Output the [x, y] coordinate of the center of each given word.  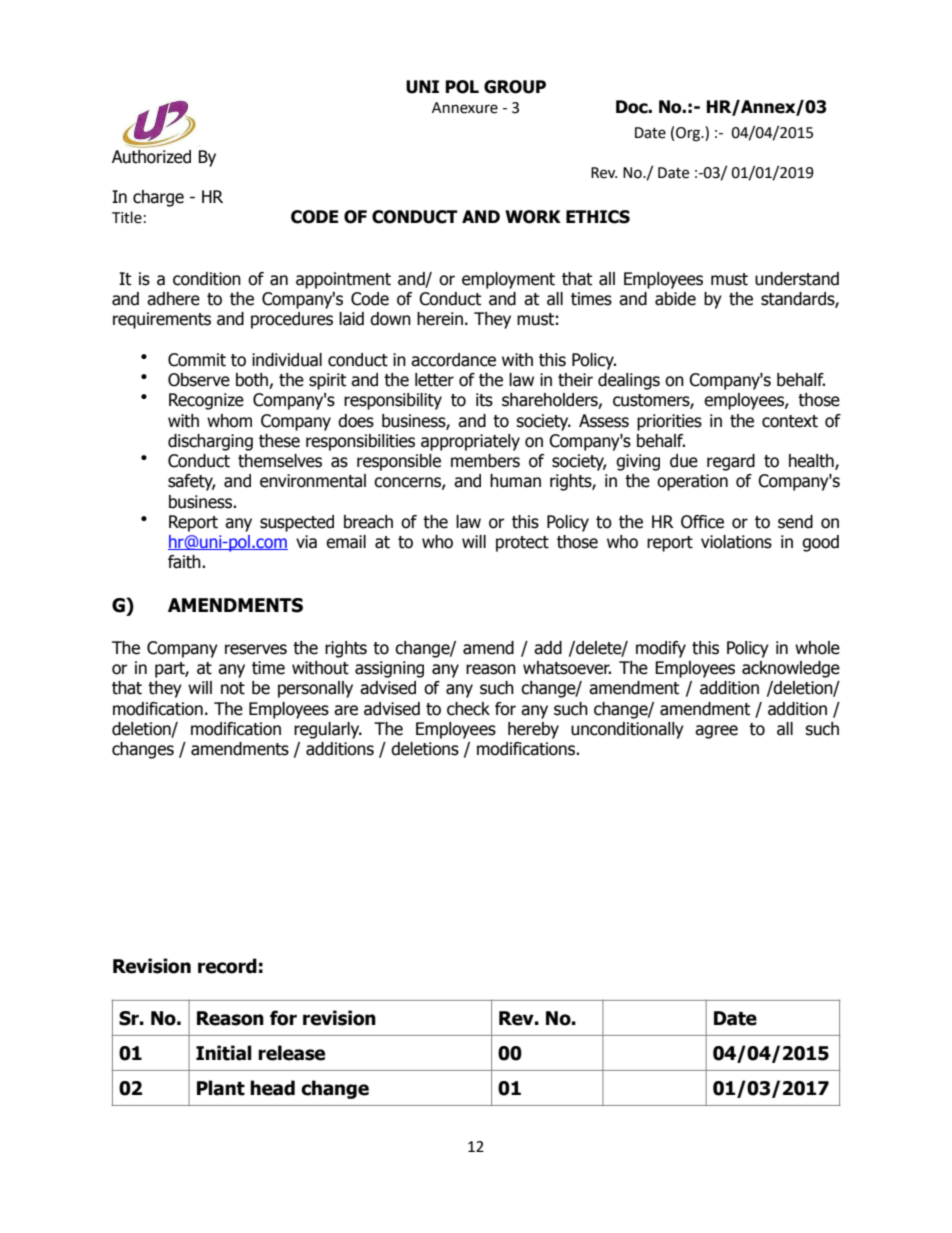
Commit [197, 360]
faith [185, 562]
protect [522, 544]
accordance [453, 360]
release [291, 1053]
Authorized [151, 155]
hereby [533, 730]
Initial [224, 1053]
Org [689, 134]
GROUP [515, 87]
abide [675, 299]
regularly [328, 730]
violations [736, 542]
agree [716, 732]
